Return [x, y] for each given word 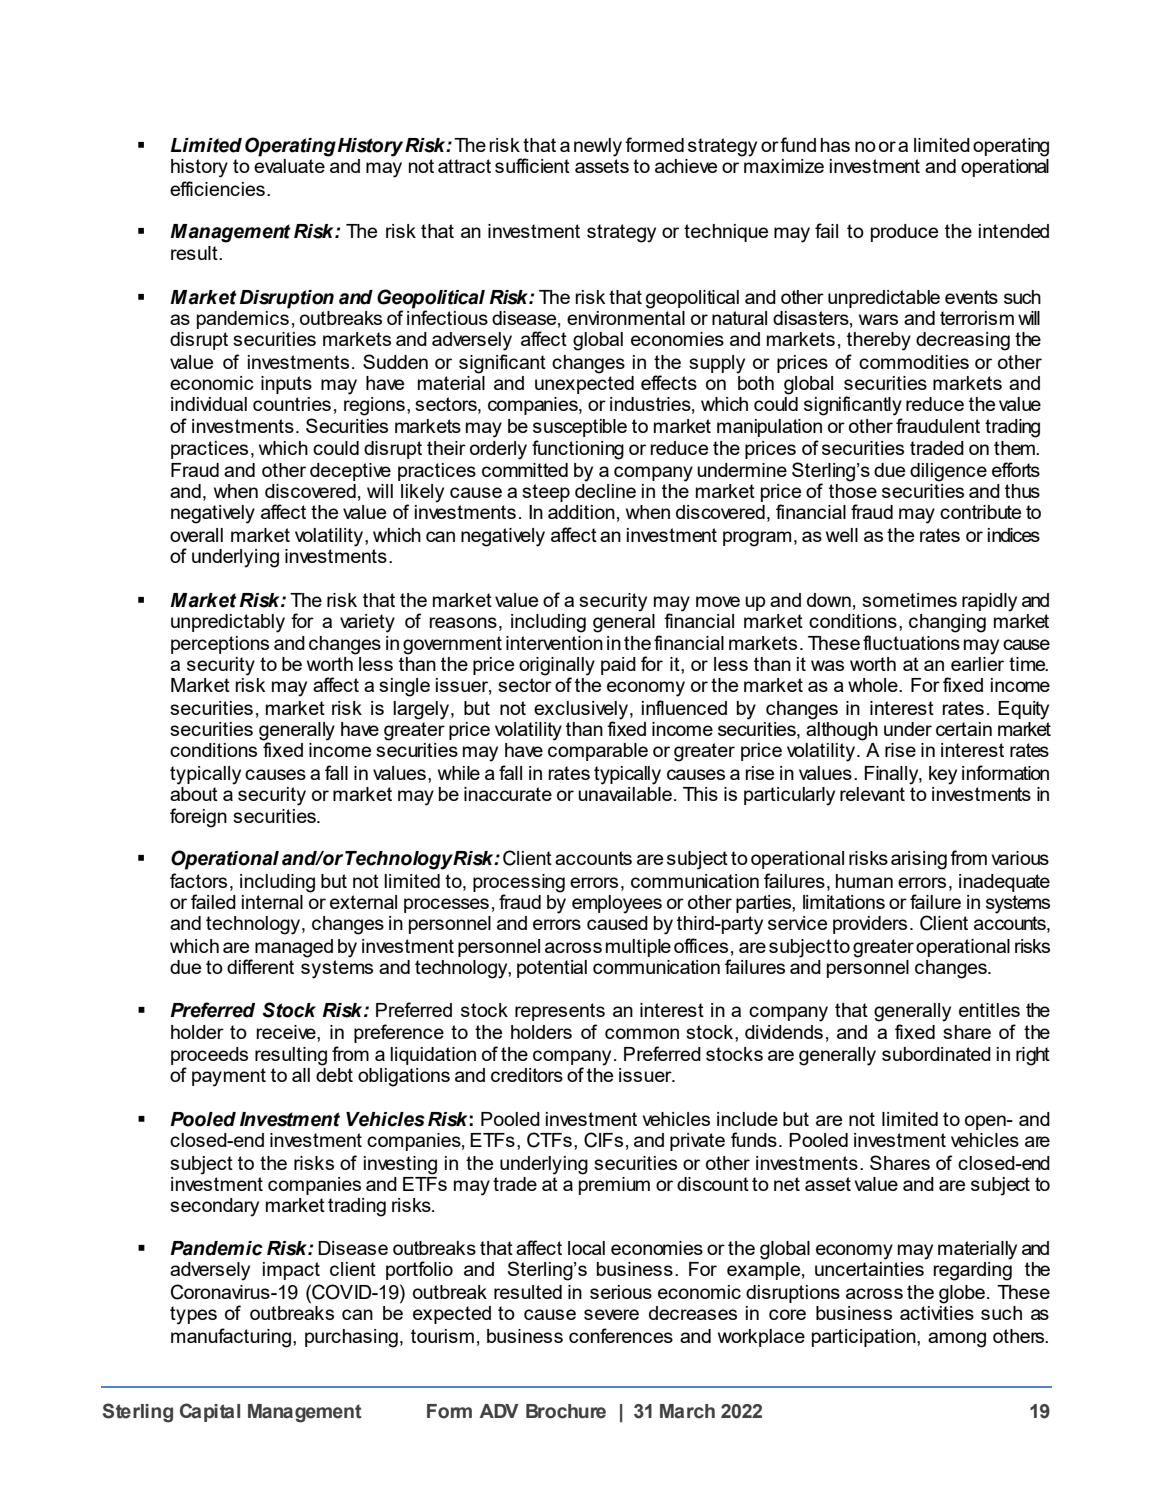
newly [598, 147]
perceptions [220, 645]
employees [617, 904]
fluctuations [911, 642]
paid [618, 666]
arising [919, 860]
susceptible [580, 428]
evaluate [289, 166]
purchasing [351, 1338]
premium [614, 1184]
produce [904, 233]
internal [272, 902]
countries [292, 404]
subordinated [936, 1054]
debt [334, 1075]
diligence [948, 472]
